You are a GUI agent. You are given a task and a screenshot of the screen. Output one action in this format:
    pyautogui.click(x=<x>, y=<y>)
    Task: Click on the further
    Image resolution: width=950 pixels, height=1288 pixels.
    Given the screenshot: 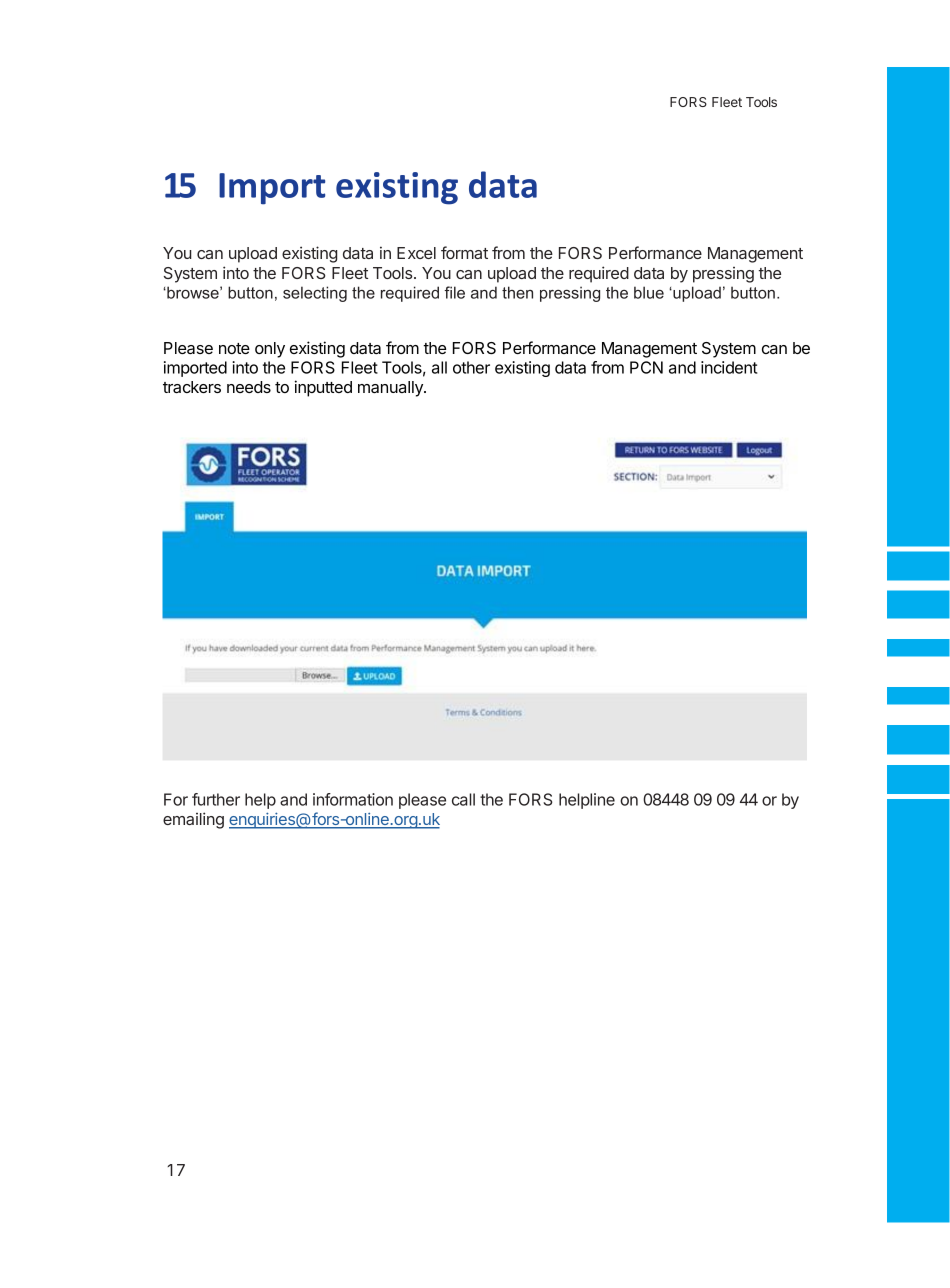 What is the action you would take?
    pyautogui.click(x=216, y=799)
